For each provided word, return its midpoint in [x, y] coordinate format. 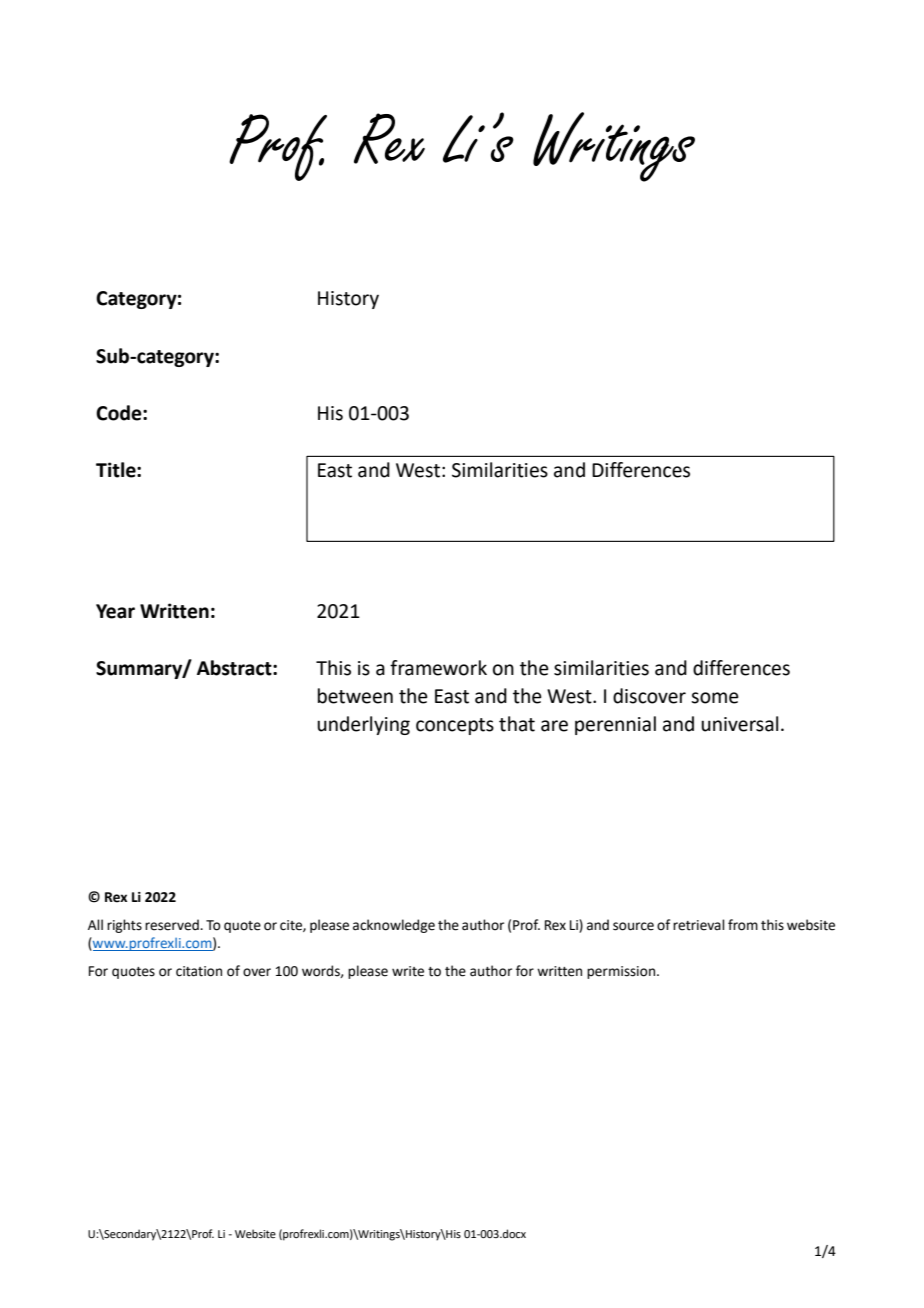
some [715, 698]
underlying [363, 725]
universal [739, 724]
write [408, 971]
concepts [455, 726]
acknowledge [394, 926]
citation [199, 971]
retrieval [699, 925]
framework [438, 668]
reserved [173, 925]
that [517, 724]
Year [115, 611]
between [355, 696]
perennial [615, 725]
